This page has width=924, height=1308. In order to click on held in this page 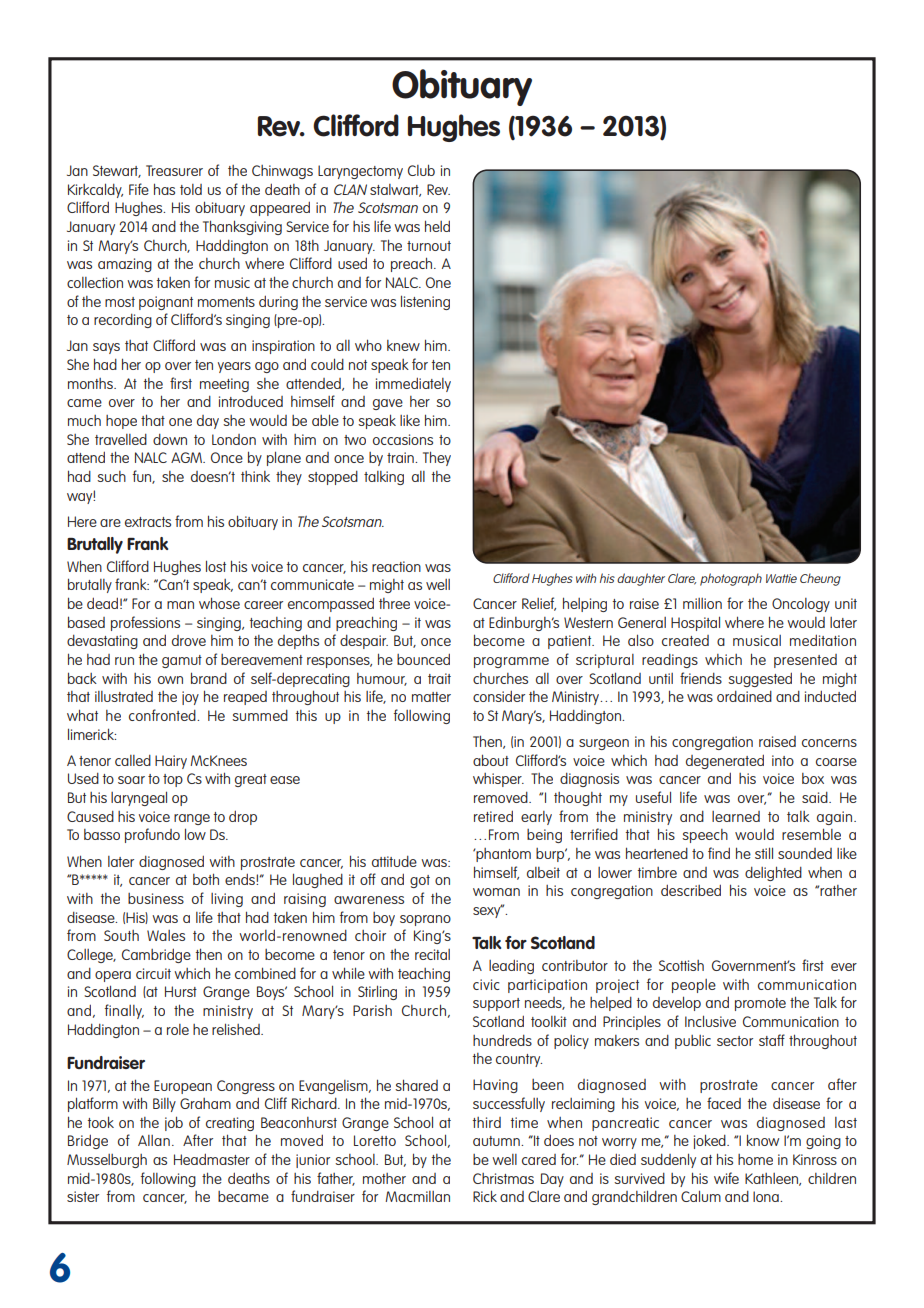, I will do `click(437, 226)`.
